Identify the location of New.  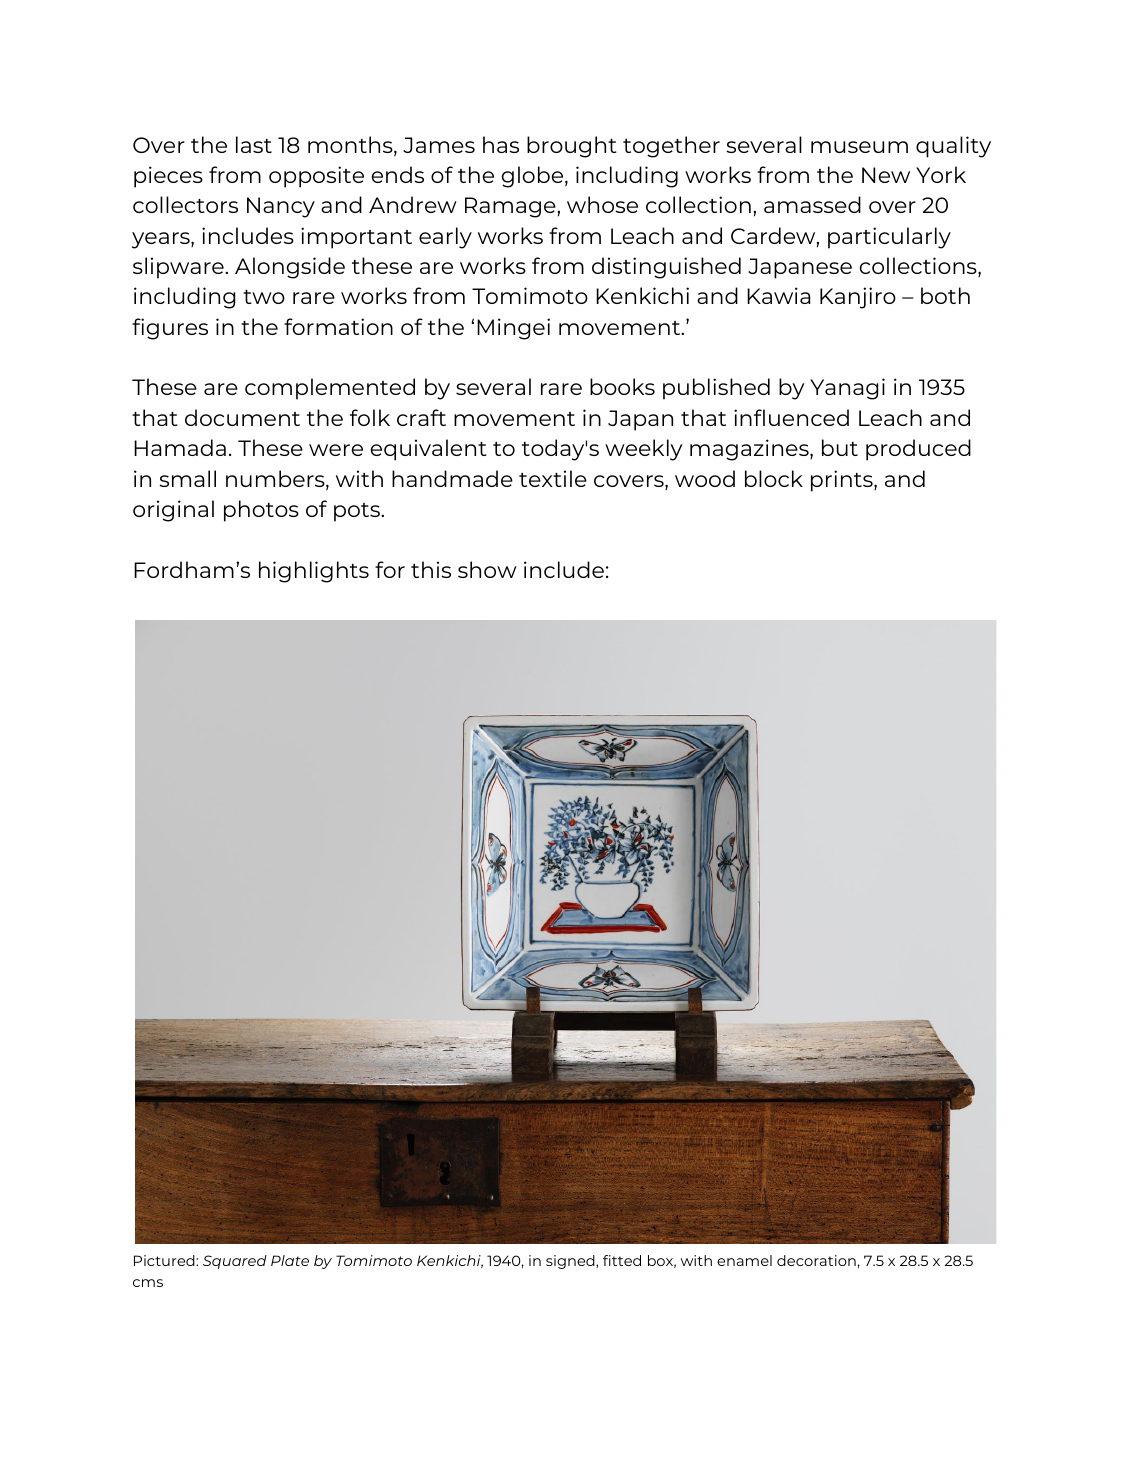
(886, 175).
